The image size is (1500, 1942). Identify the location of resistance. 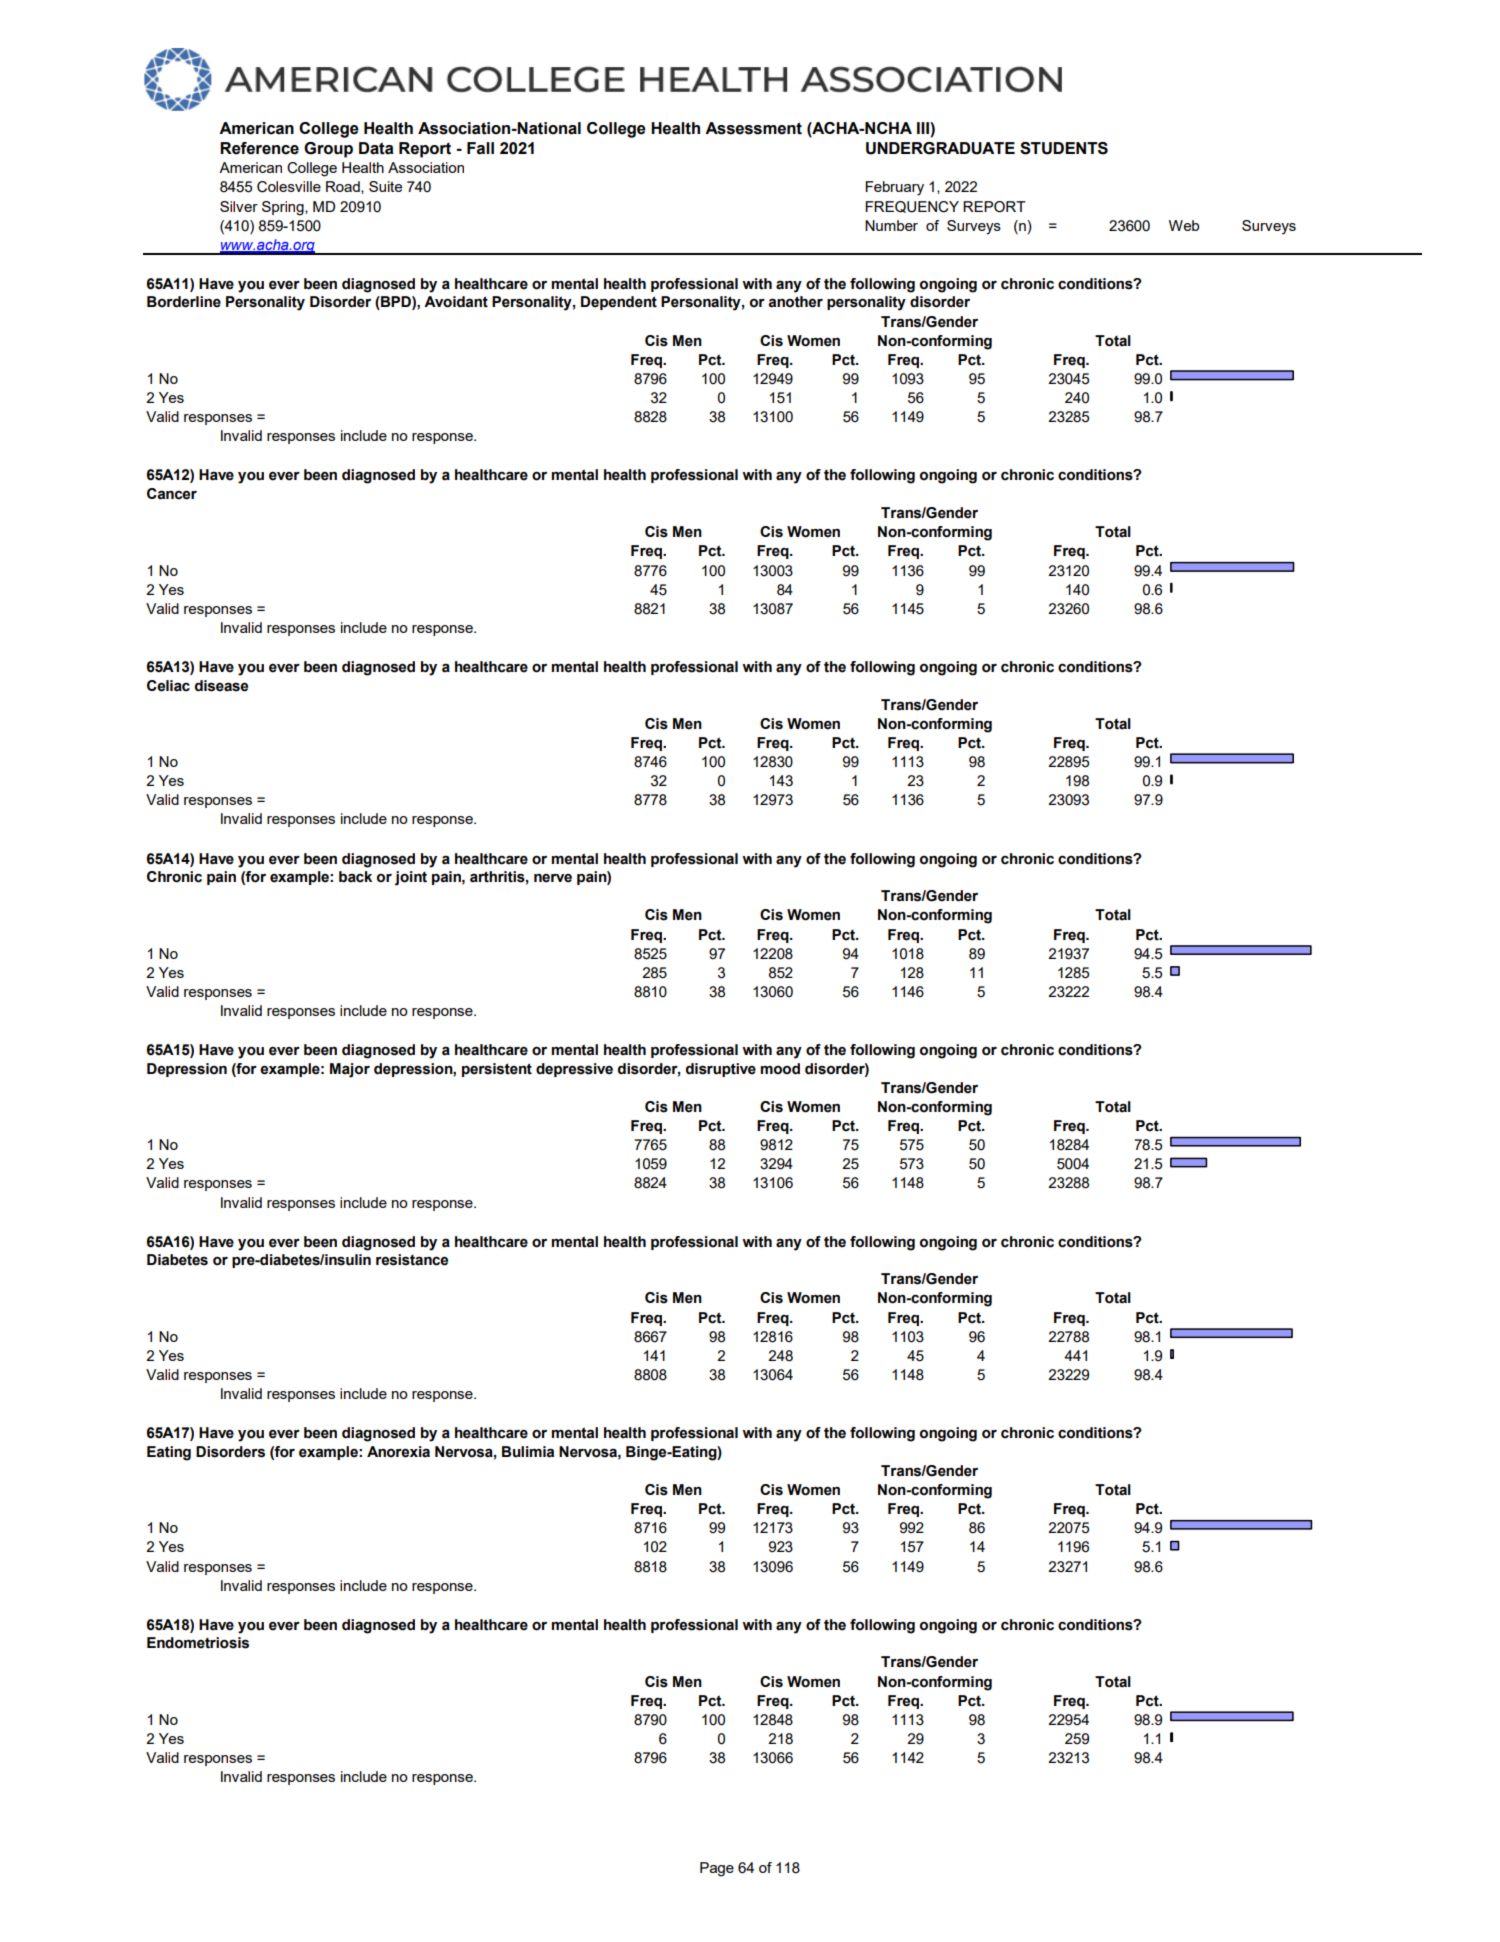
(412, 1260).
